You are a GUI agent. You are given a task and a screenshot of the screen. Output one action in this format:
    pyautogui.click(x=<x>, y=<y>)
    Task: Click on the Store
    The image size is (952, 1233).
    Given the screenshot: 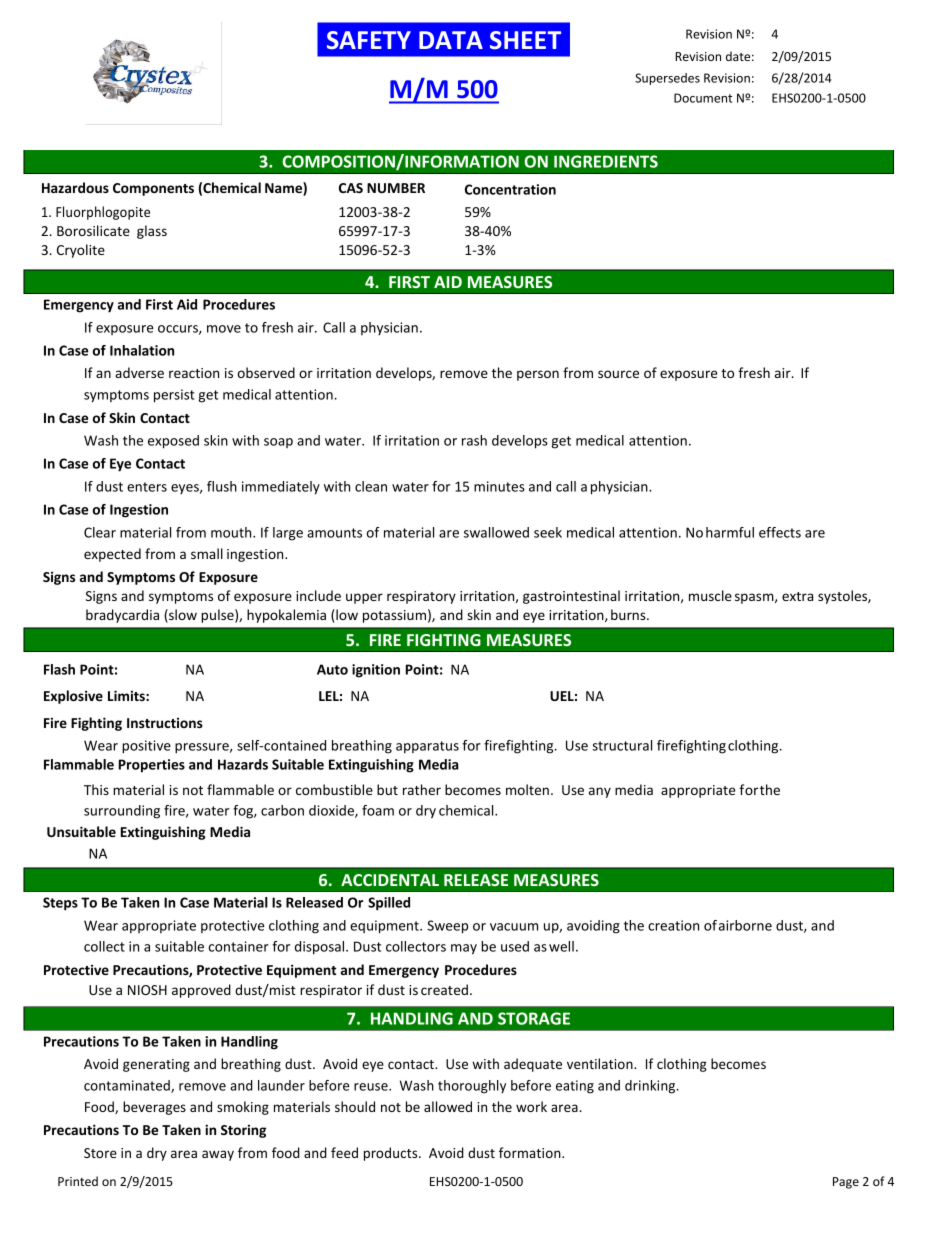 What is the action you would take?
    pyautogui.click(x=100, y=1153)
